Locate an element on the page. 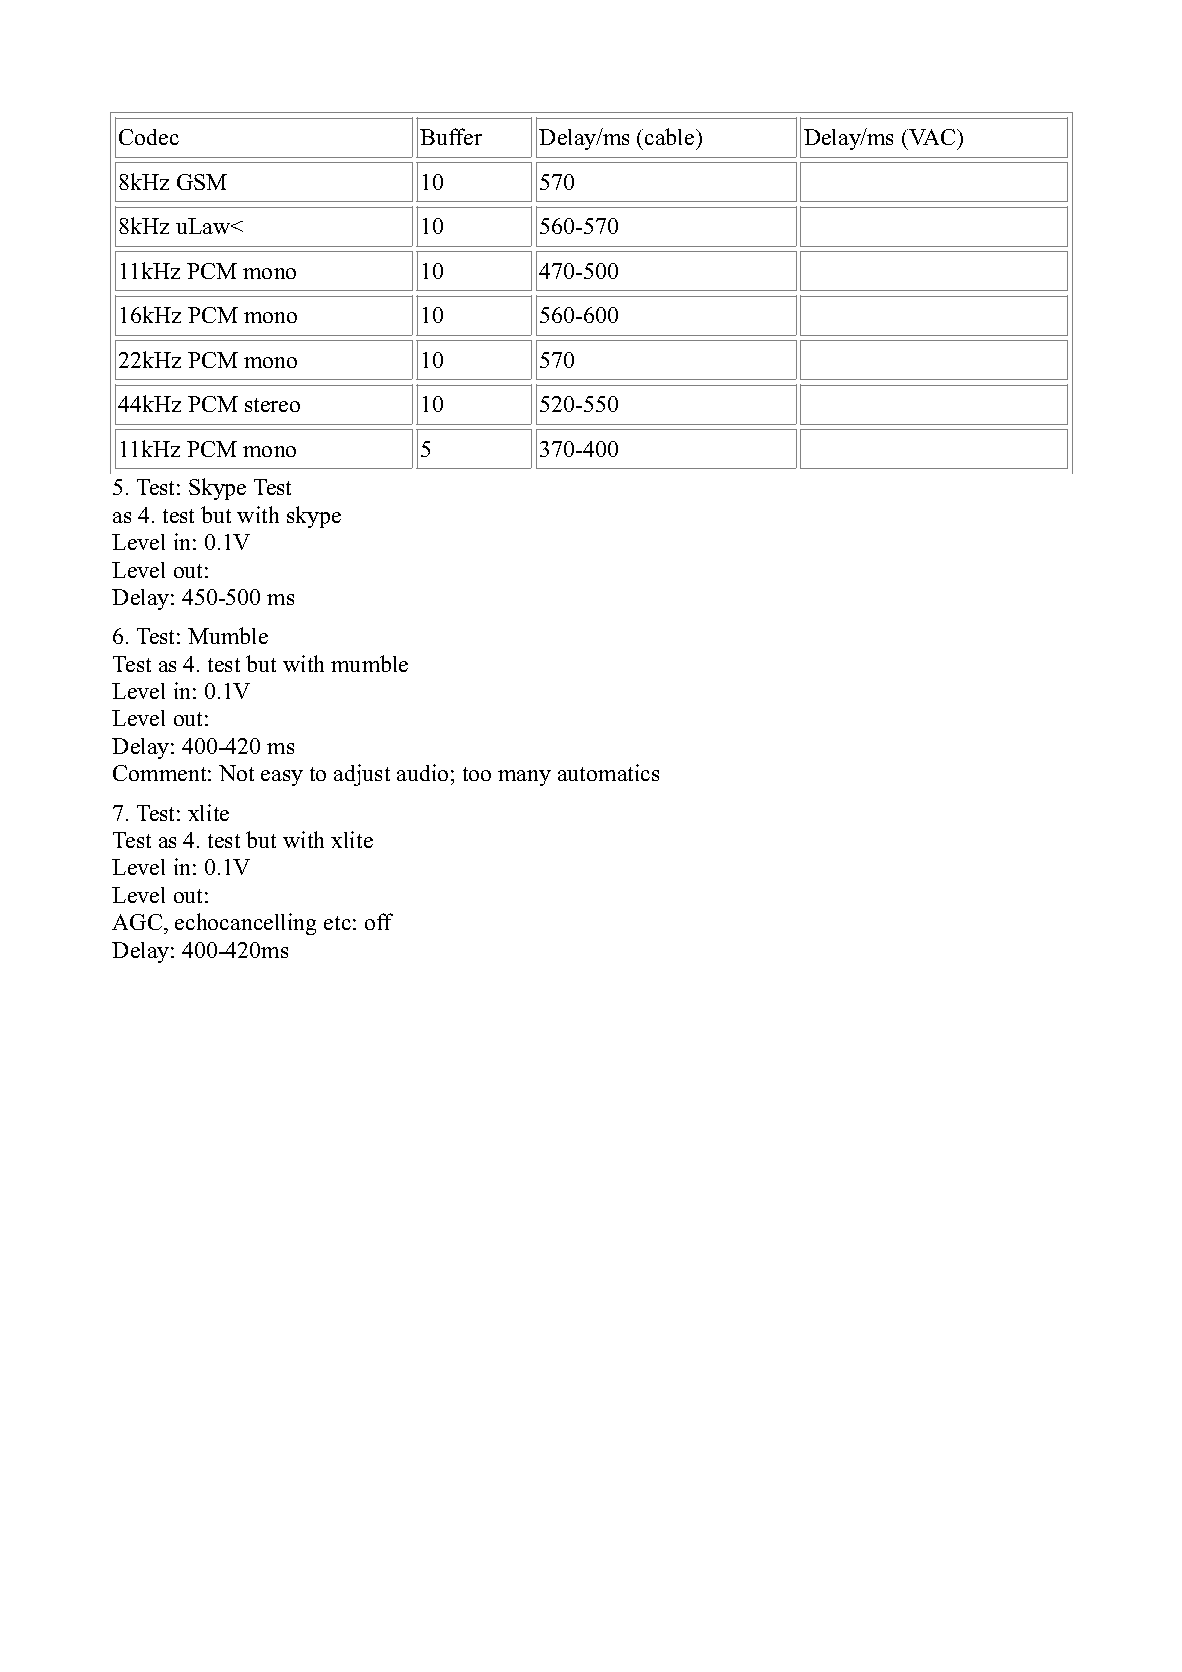 This page has width=1182, height=1672. AGC is located at coordinates (138, 924).
